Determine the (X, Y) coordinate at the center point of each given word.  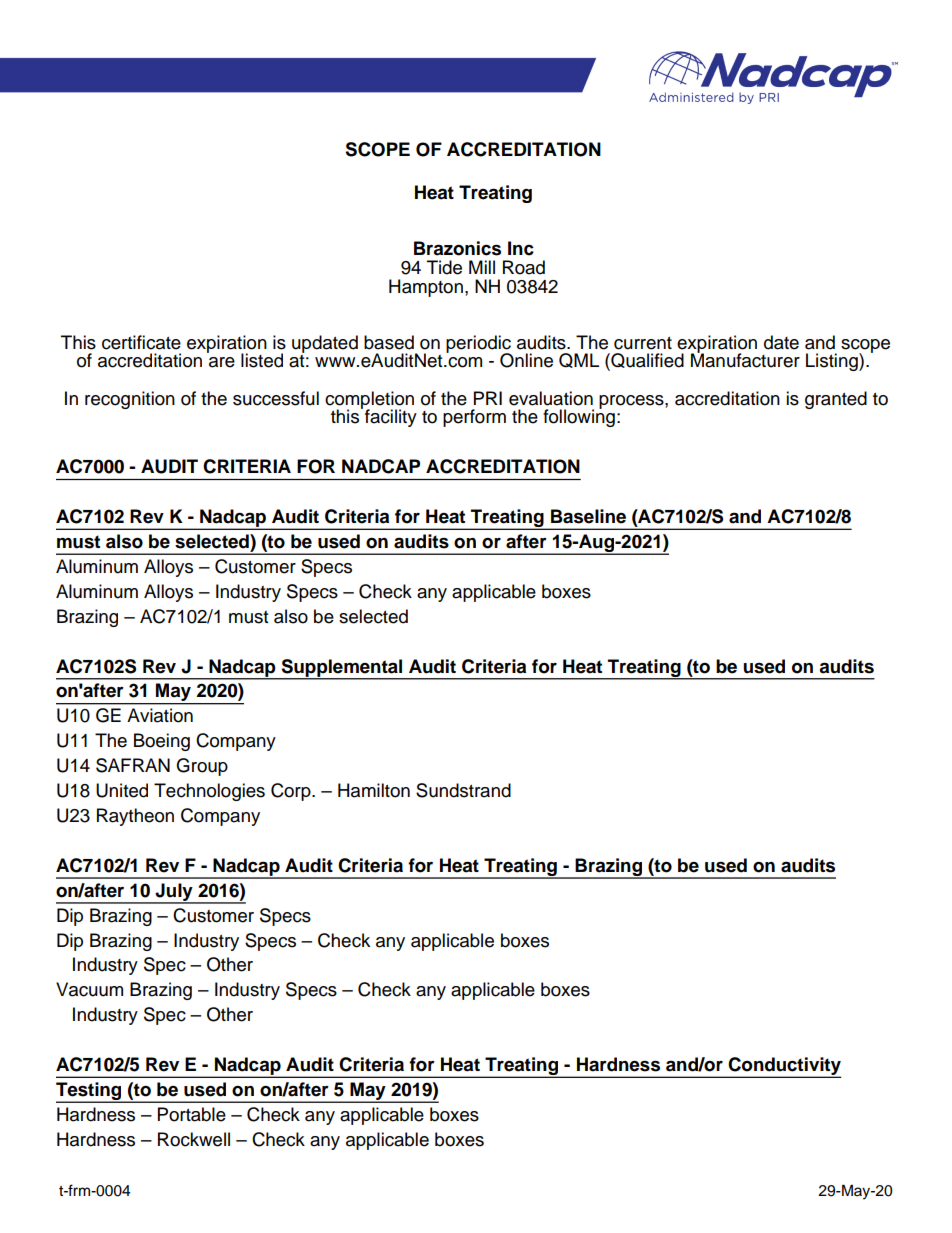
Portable (192, 1114)
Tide (444, 267)
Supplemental (342, 669)
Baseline (588, 516)
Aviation (160, 715)
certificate (141, 342)
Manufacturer (745, 359)
